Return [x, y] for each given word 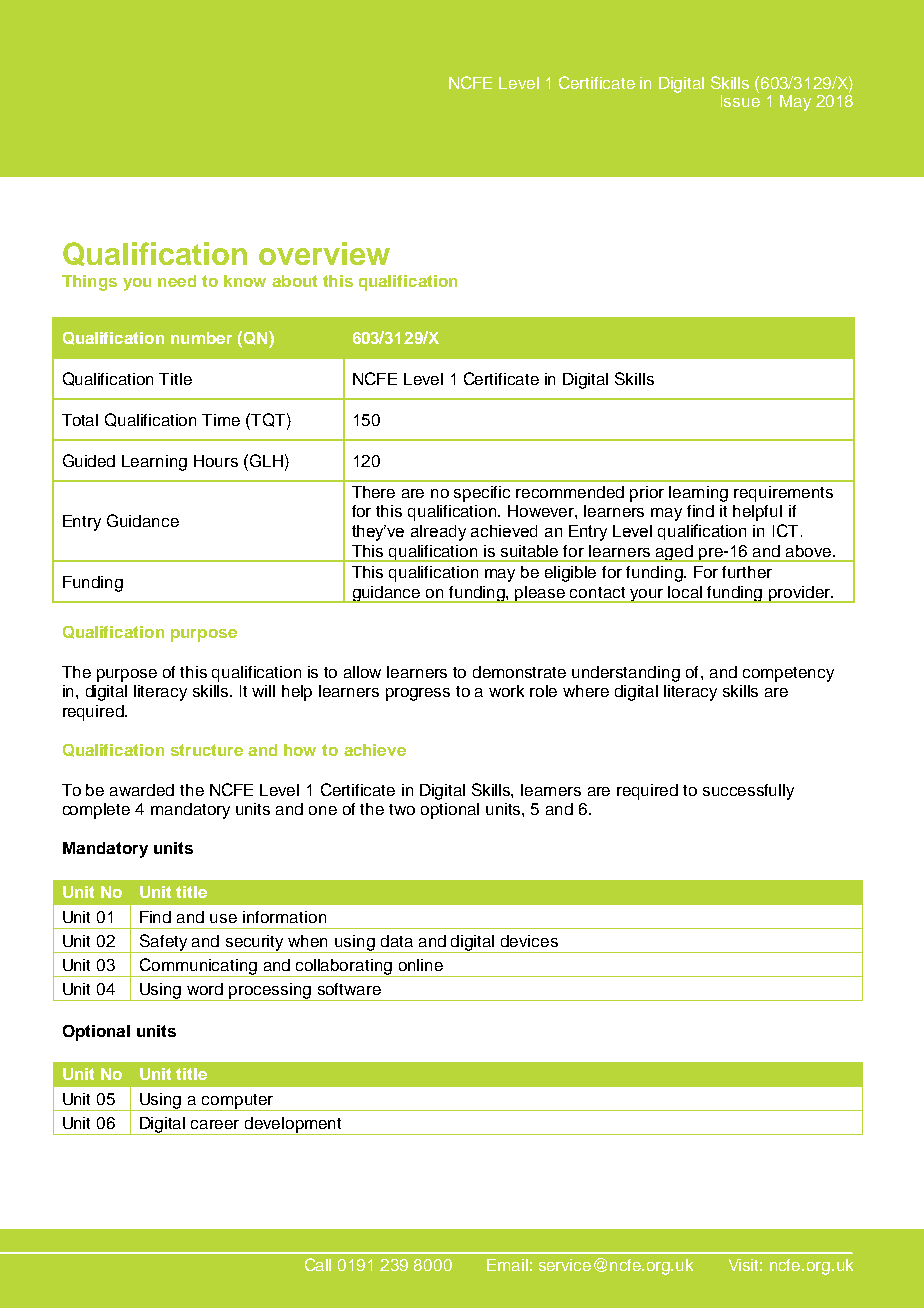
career [215, 1124]
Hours [216, 461]
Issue [740, 99]
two [402, 809]
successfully [748, 792]
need [177, 281]
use [223, 918]
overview [324, 253]
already [438, 533]
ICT [785, 530]
